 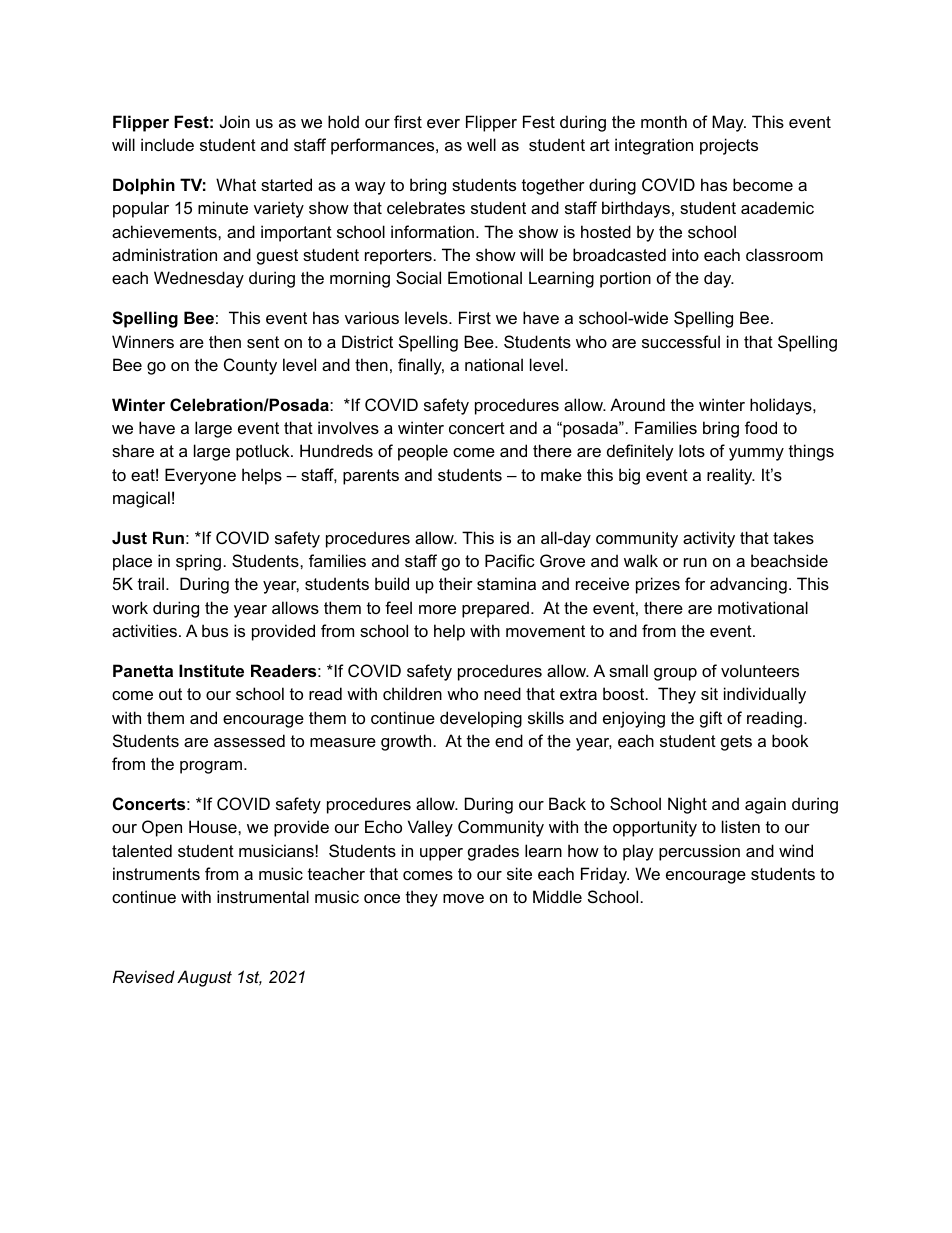 What do you see at coordinates (699, 852) in the screenshot?
I see `percussion` at bounding box center [699, 852].
